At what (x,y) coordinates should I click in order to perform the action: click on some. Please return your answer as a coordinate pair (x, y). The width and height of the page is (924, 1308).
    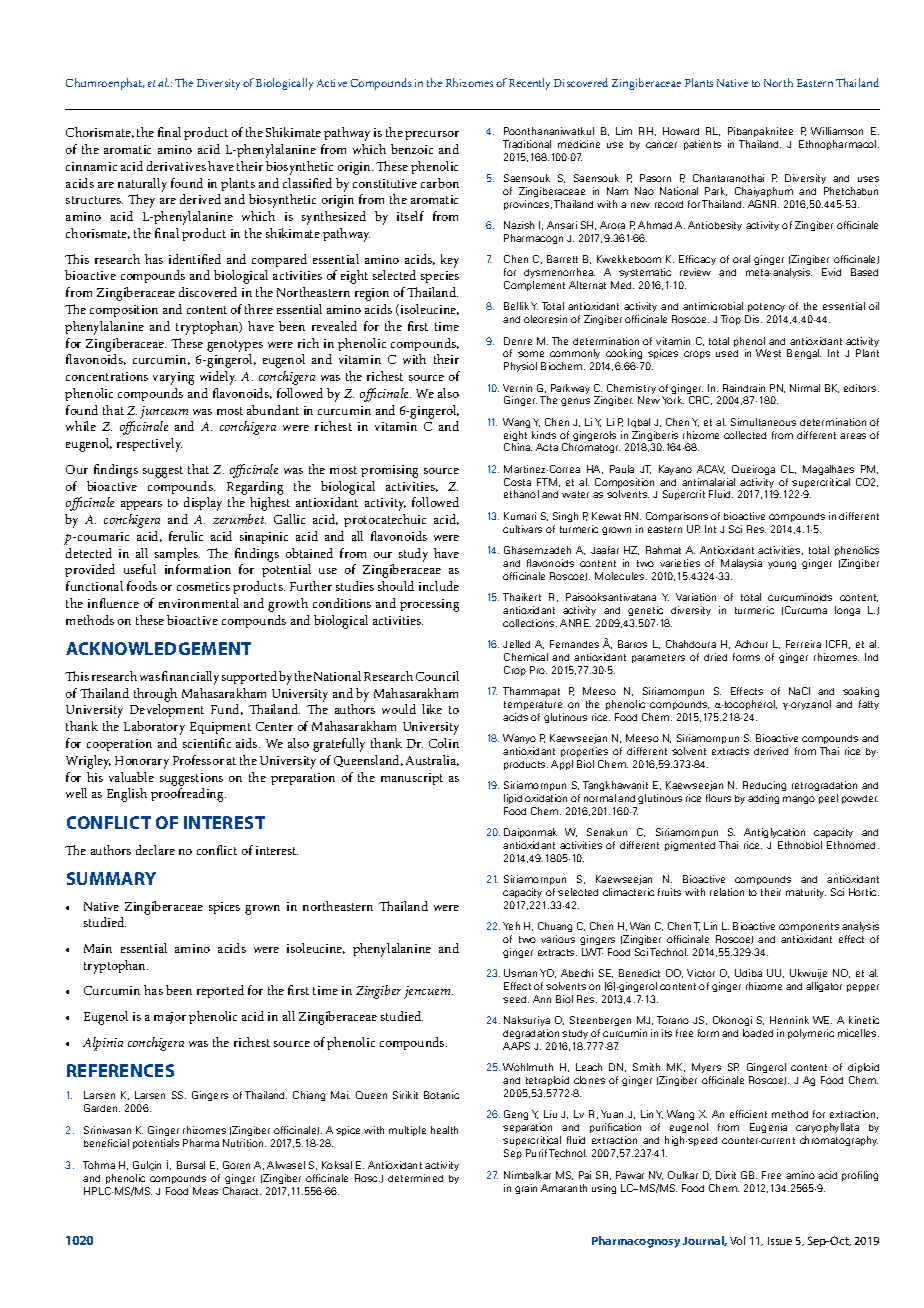
    Looking at the image, I should click on (531, 354).
